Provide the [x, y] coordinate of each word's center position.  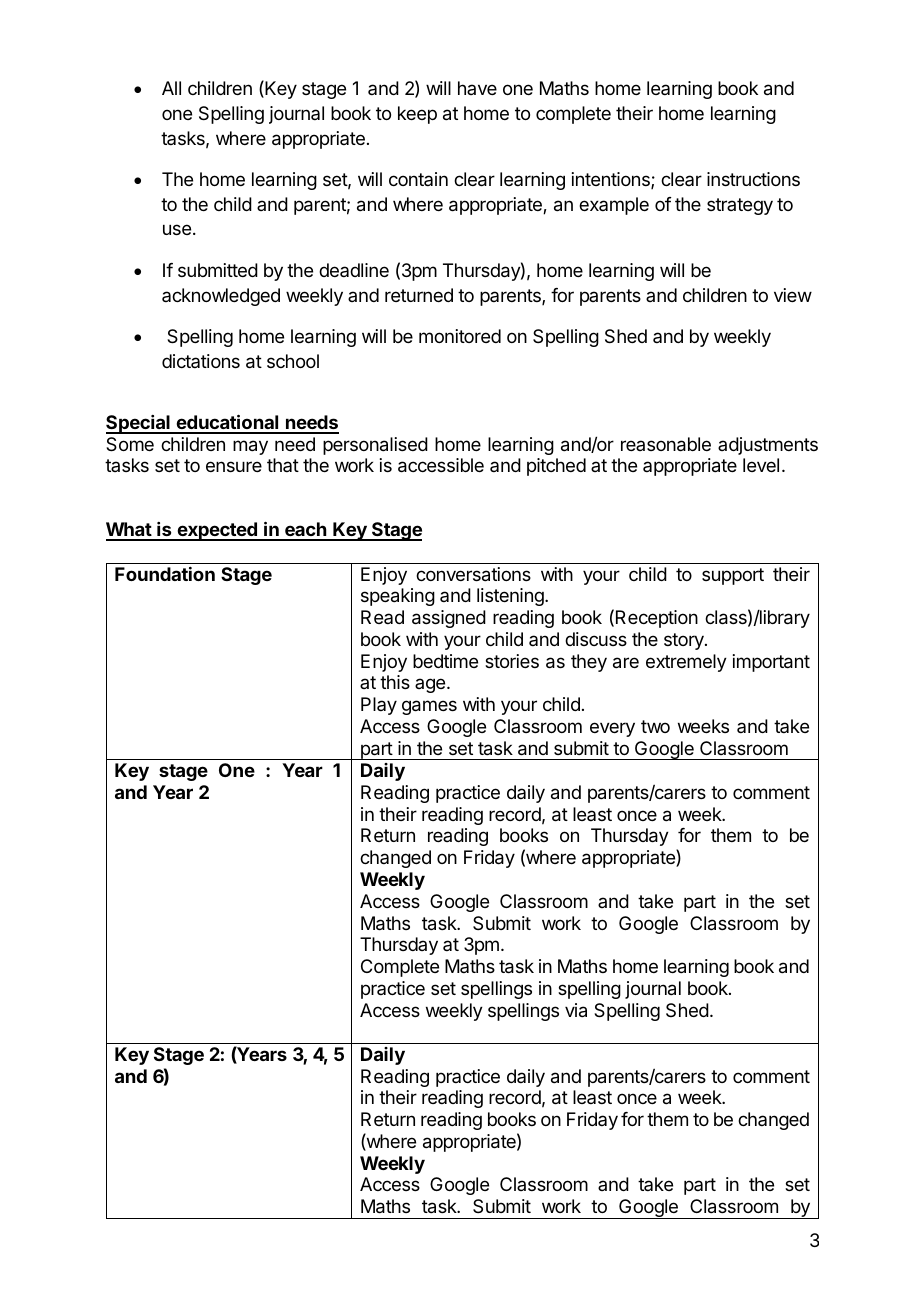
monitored [460, 336]
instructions [753, 179]
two [655, 726]
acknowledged [221, 297]
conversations [473, 574]
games [429, 707]
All [171, 88]
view [793, 295]
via [576, 1010]
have [477, 88]
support [733, 576]
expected [217, 531]
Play [379, 706]
